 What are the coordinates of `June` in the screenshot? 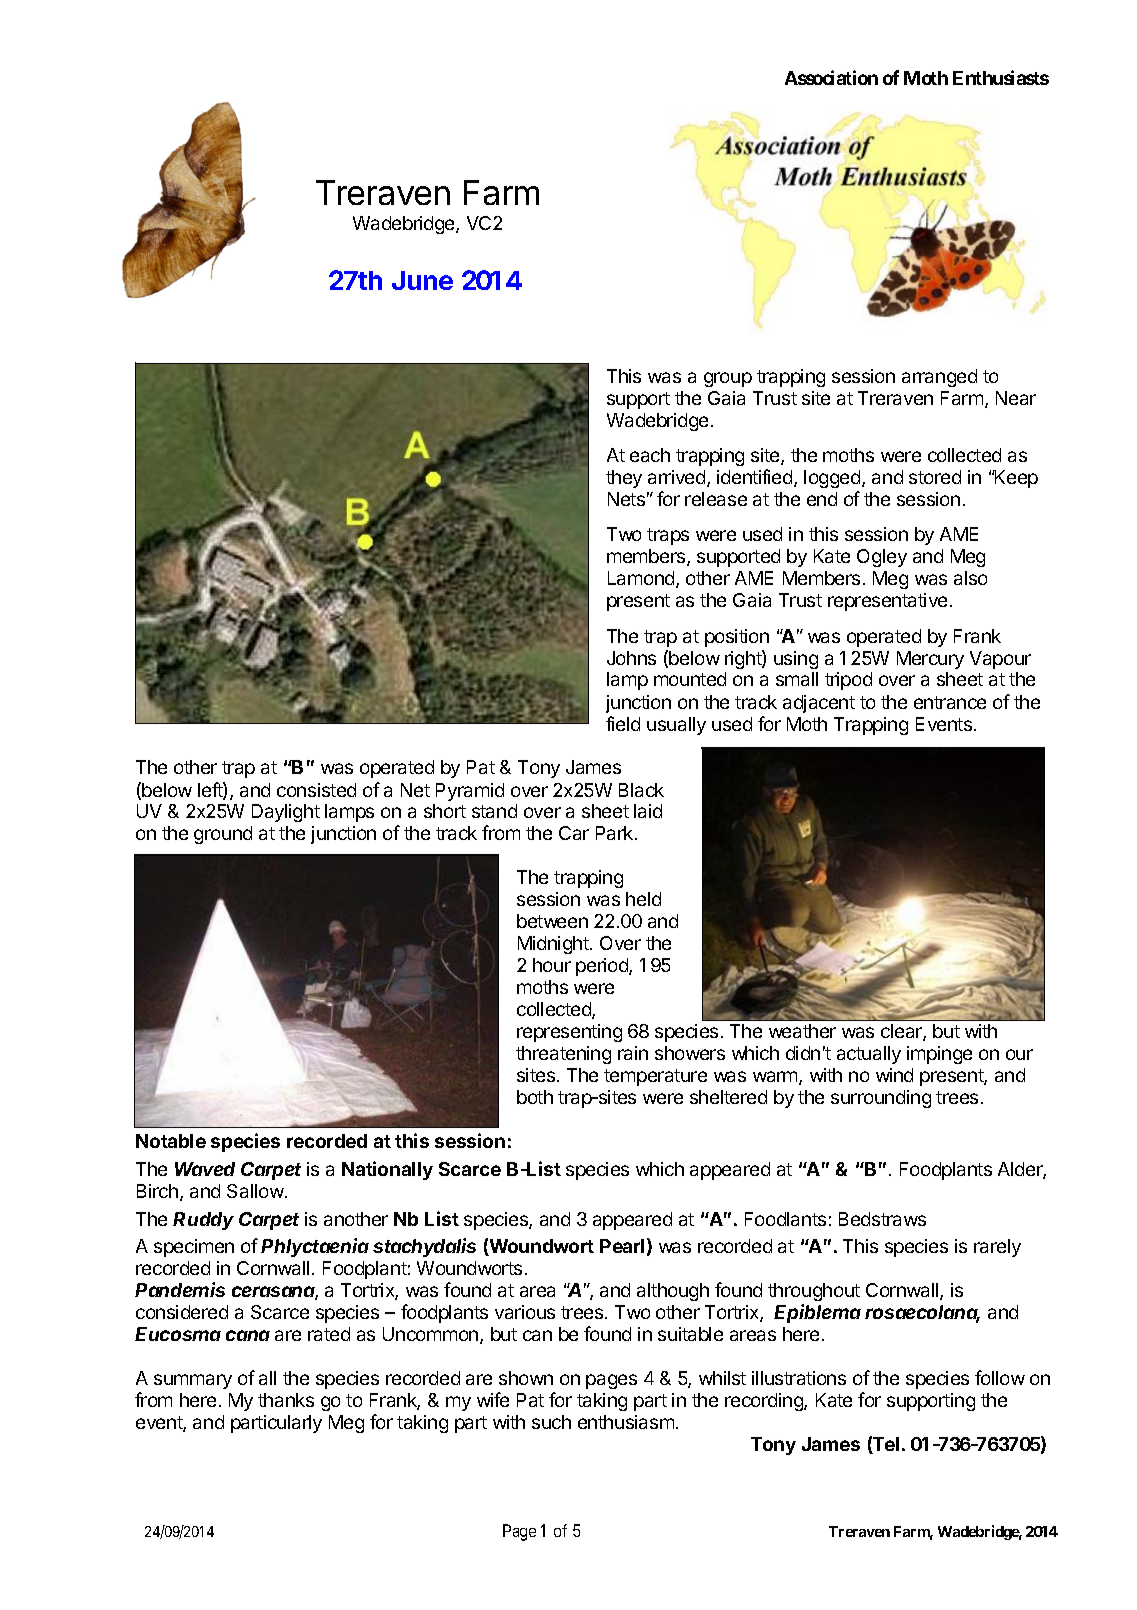 It's located at (422, 280).
